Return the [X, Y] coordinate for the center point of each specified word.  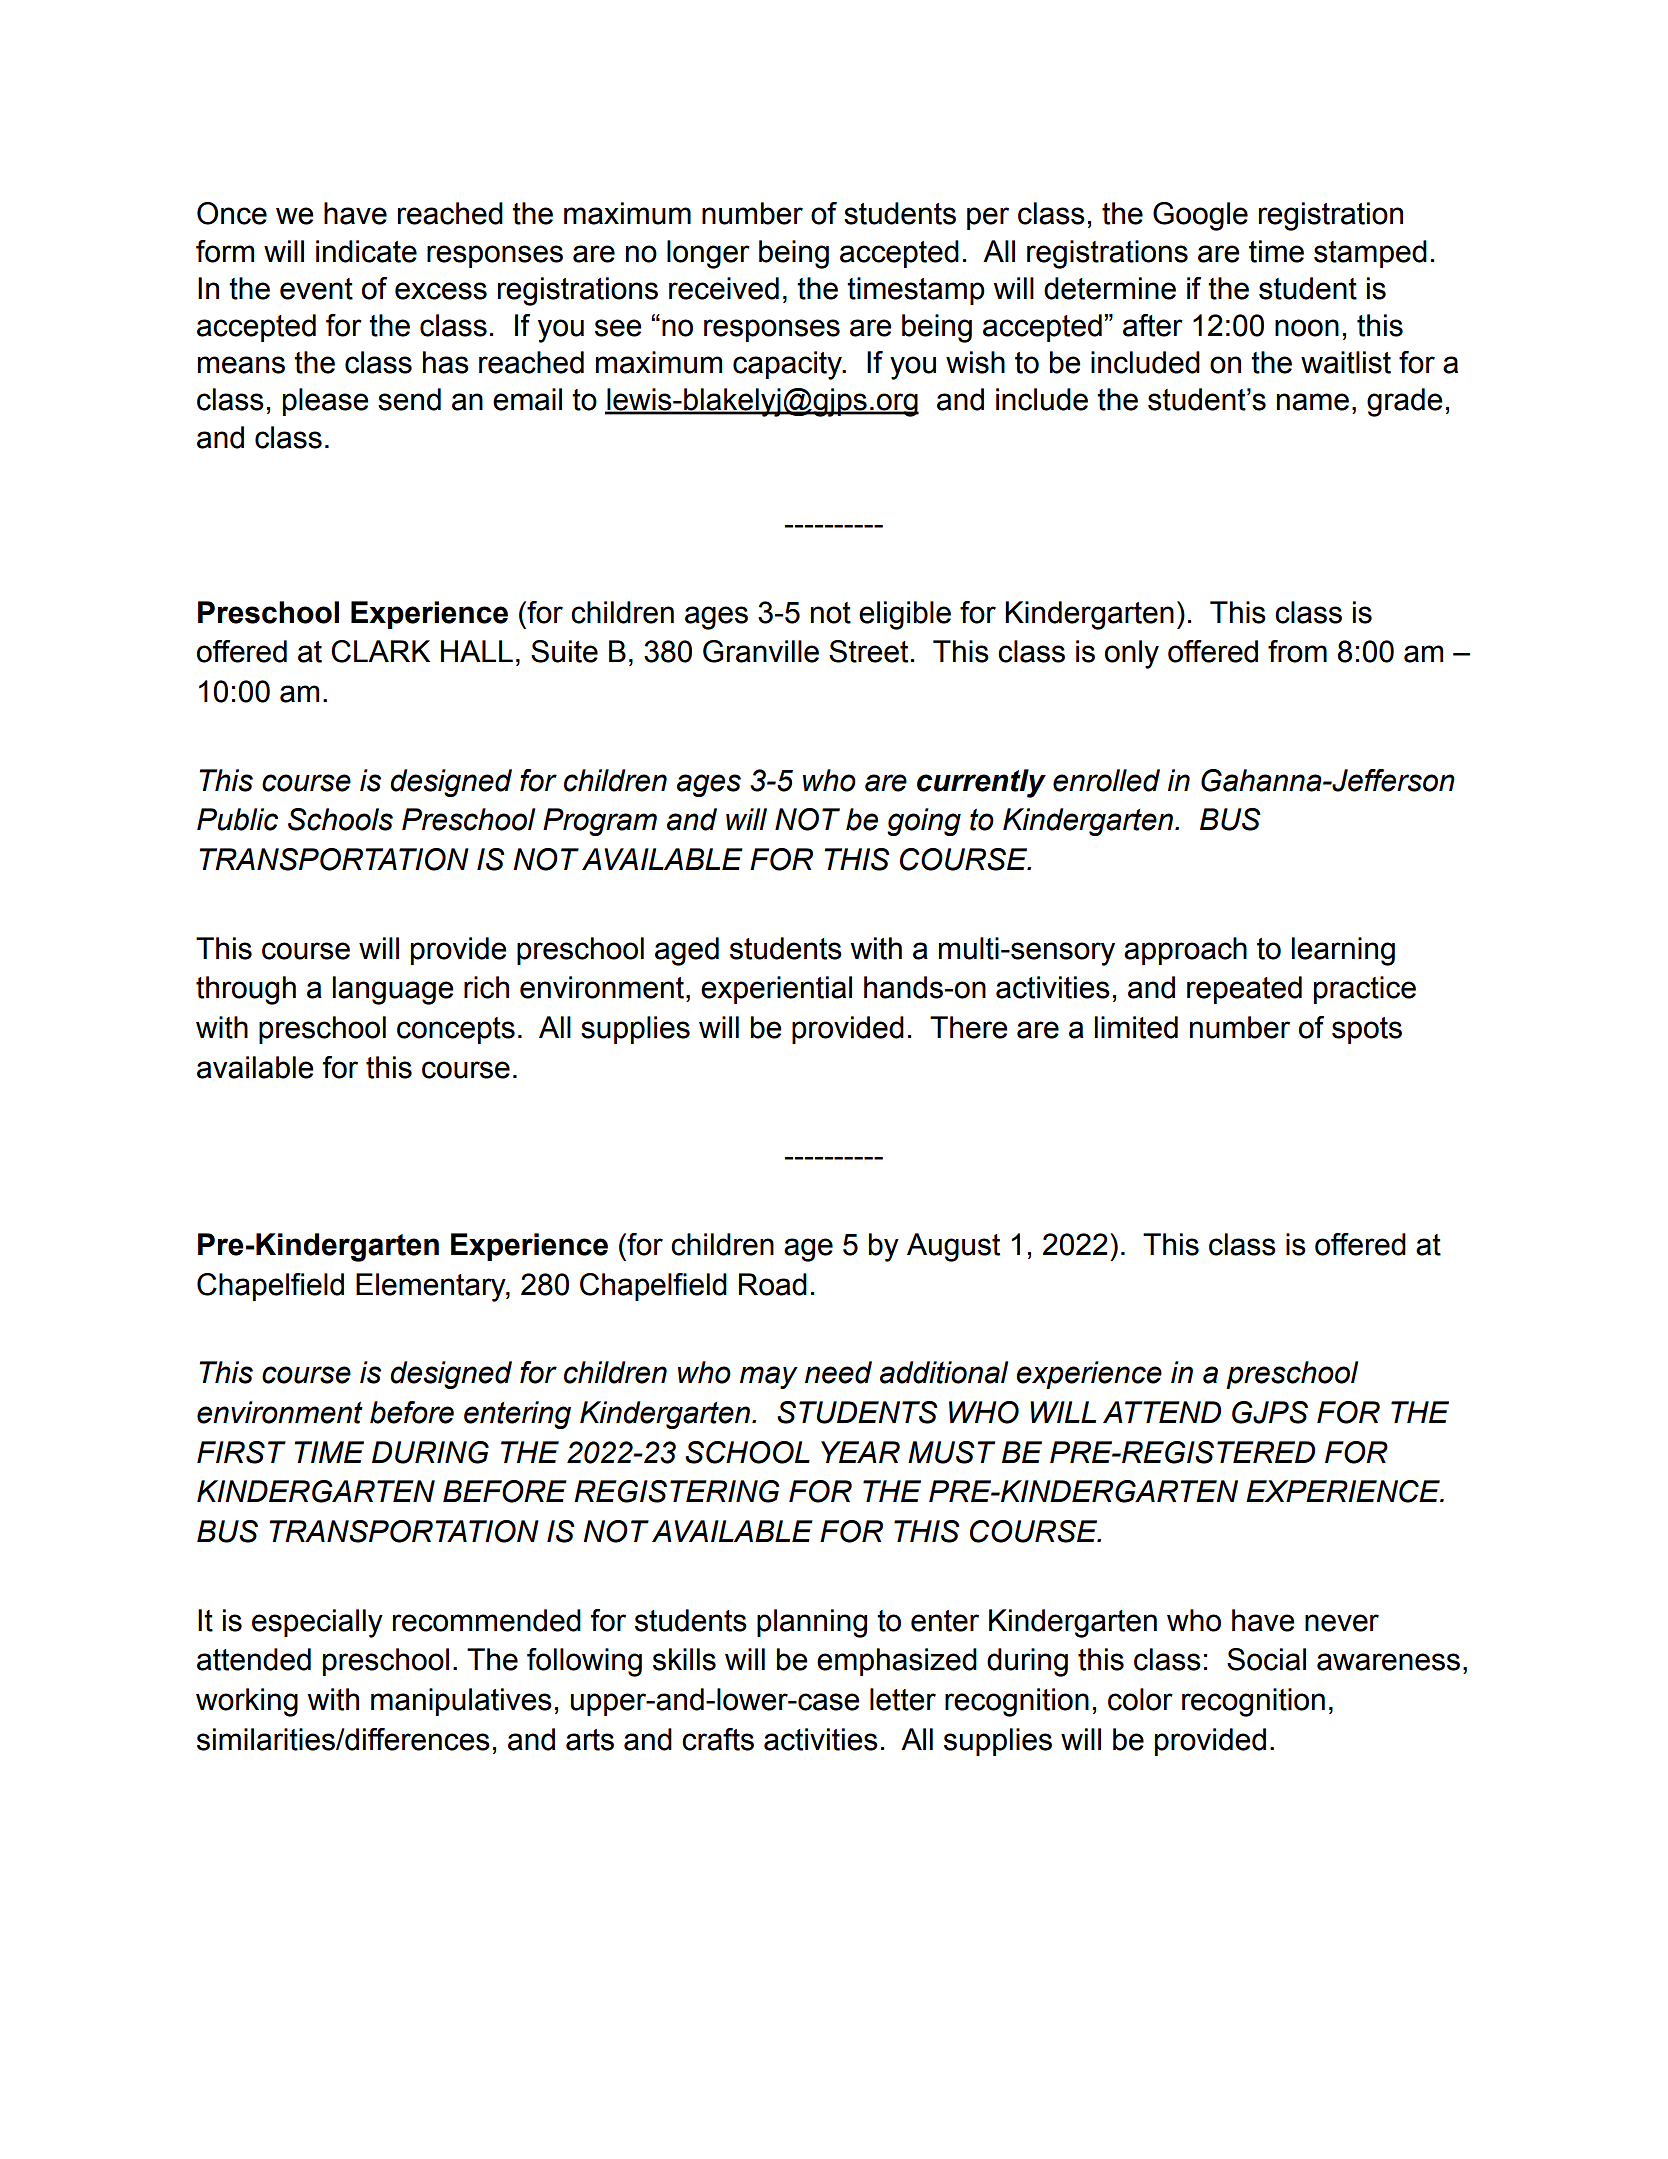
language [393, 990]
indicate [366, 251]
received [724, 288]
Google [1200, 216]
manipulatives [461, 1702]
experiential [776, 990]
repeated [1244, 990]
